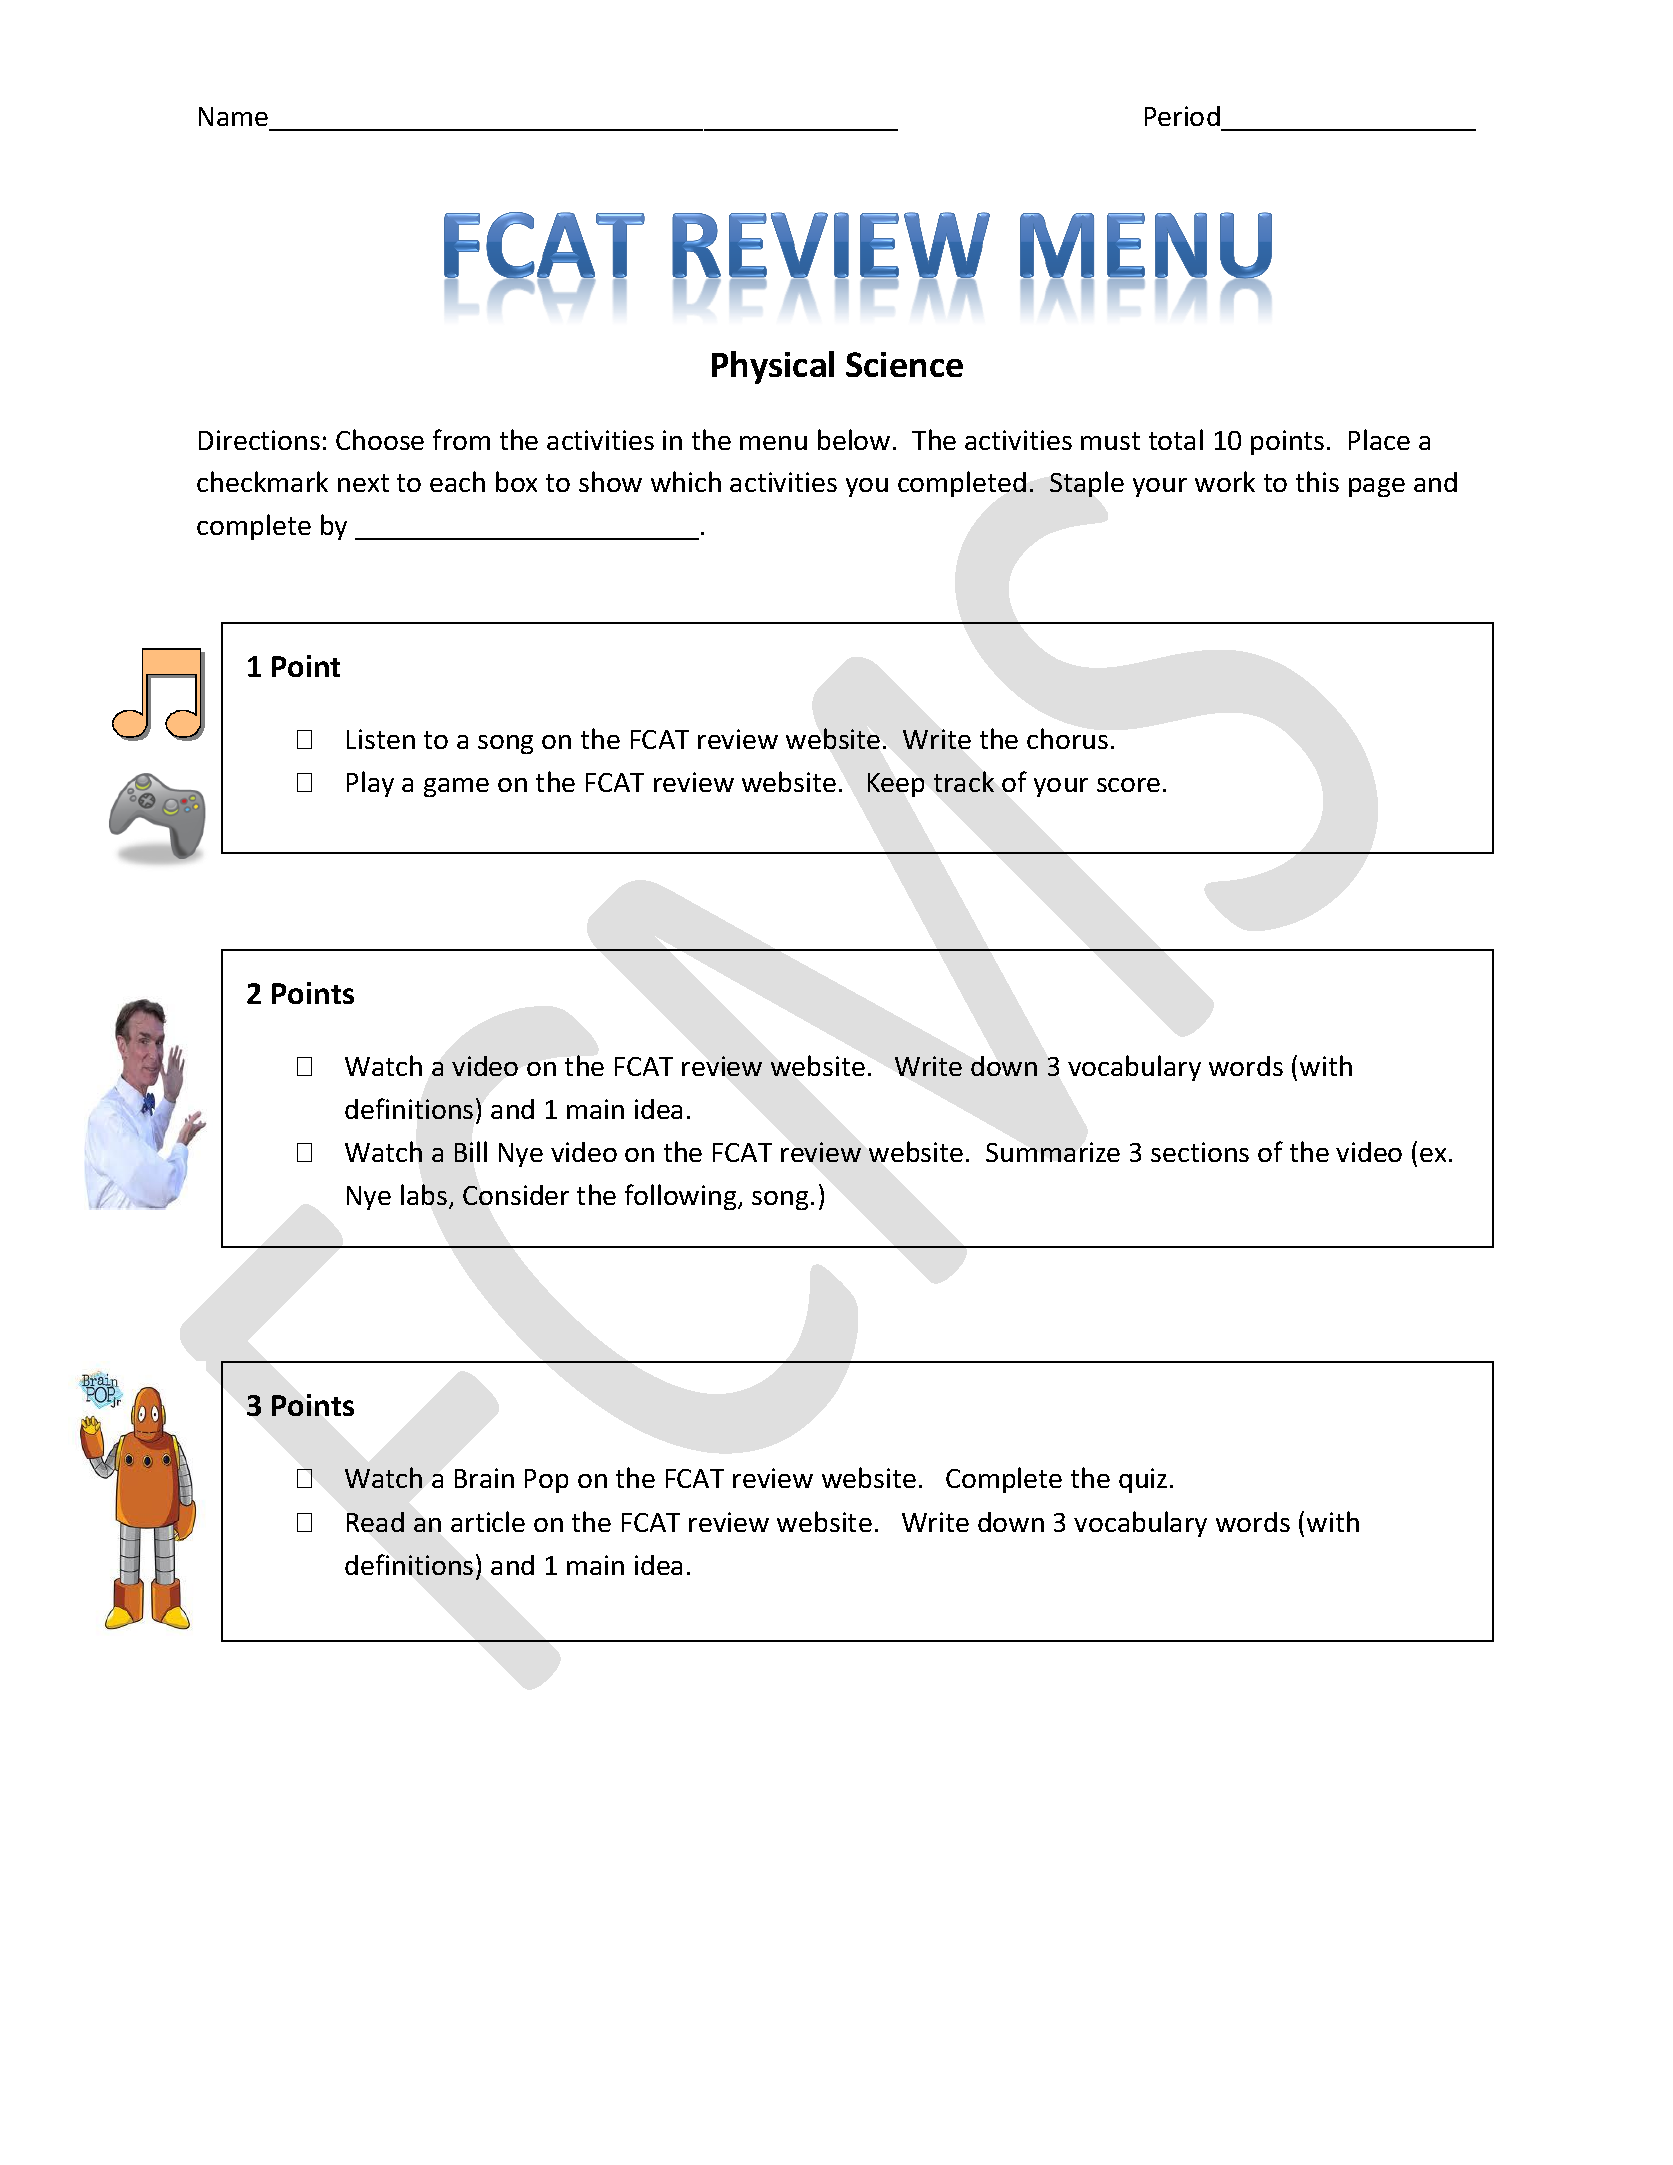 This screenshot has width=1673, height=2165. Describe the element at coordinates (425, 1196) in the screenshot. I see `labs` at that location.
